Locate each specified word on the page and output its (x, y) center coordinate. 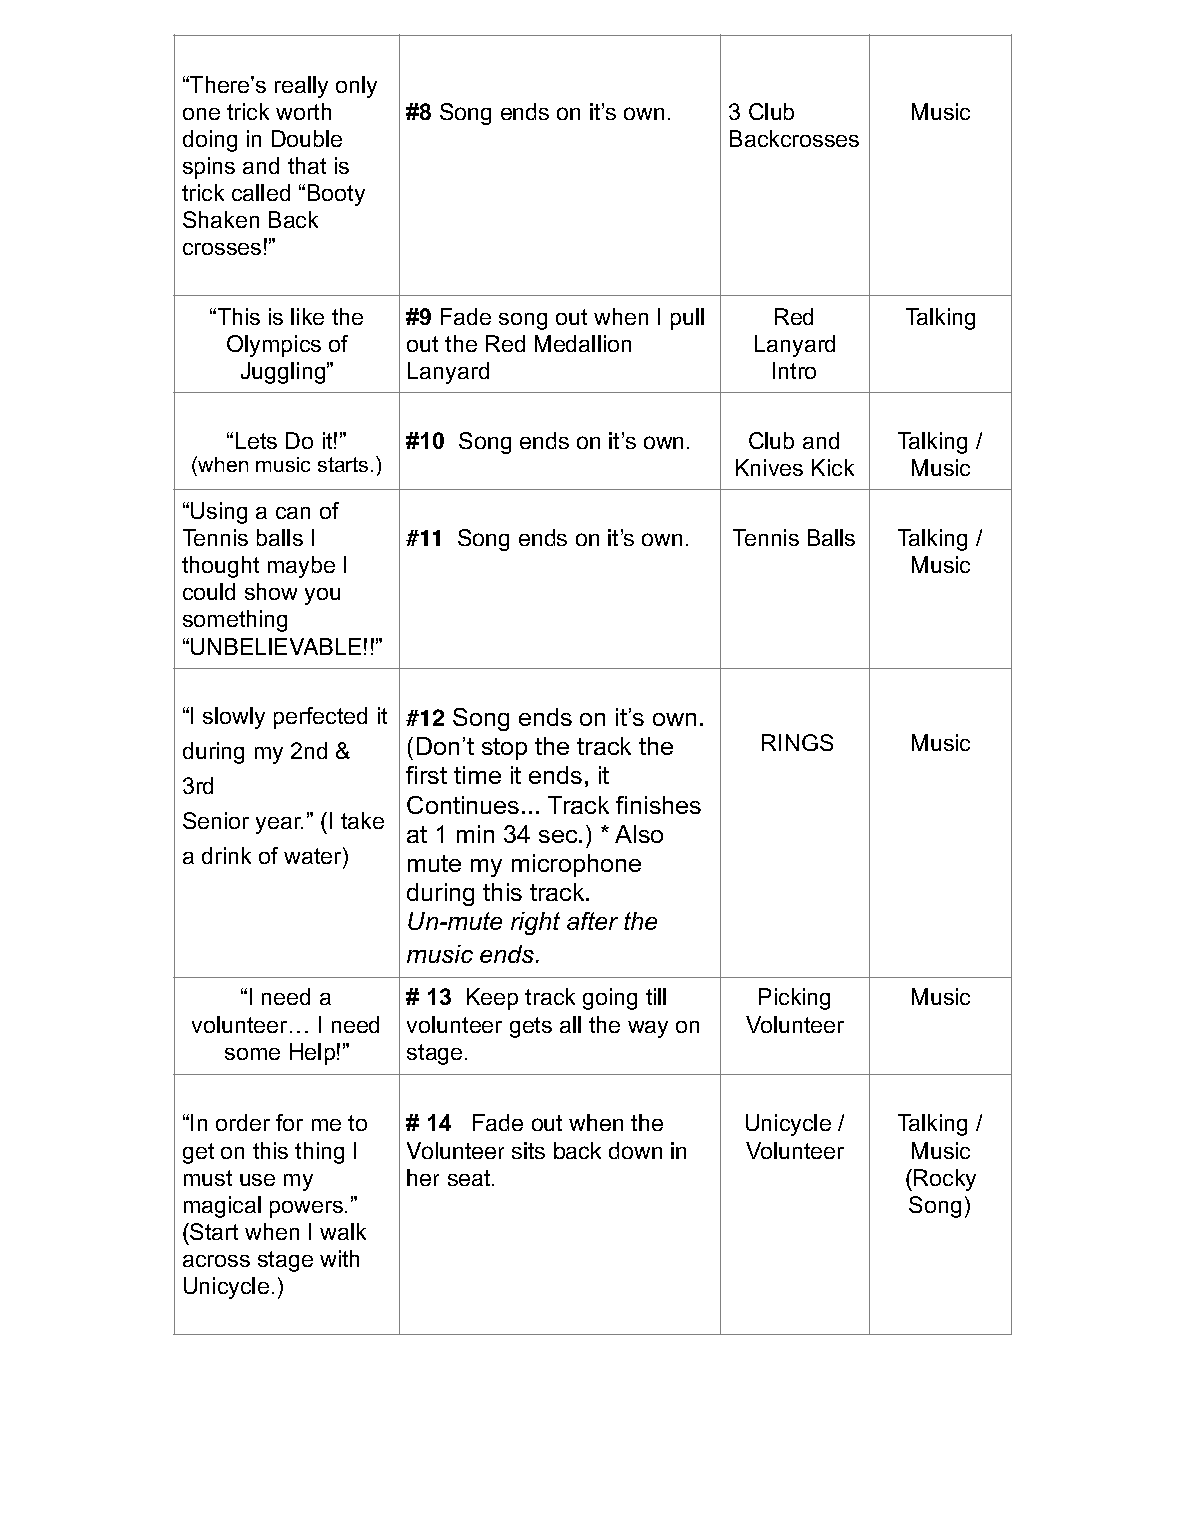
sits (528, 1150)
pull (687, 319)
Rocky (945, 1180)
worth (303, 111)
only (356, 87)
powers (306, 1209)
